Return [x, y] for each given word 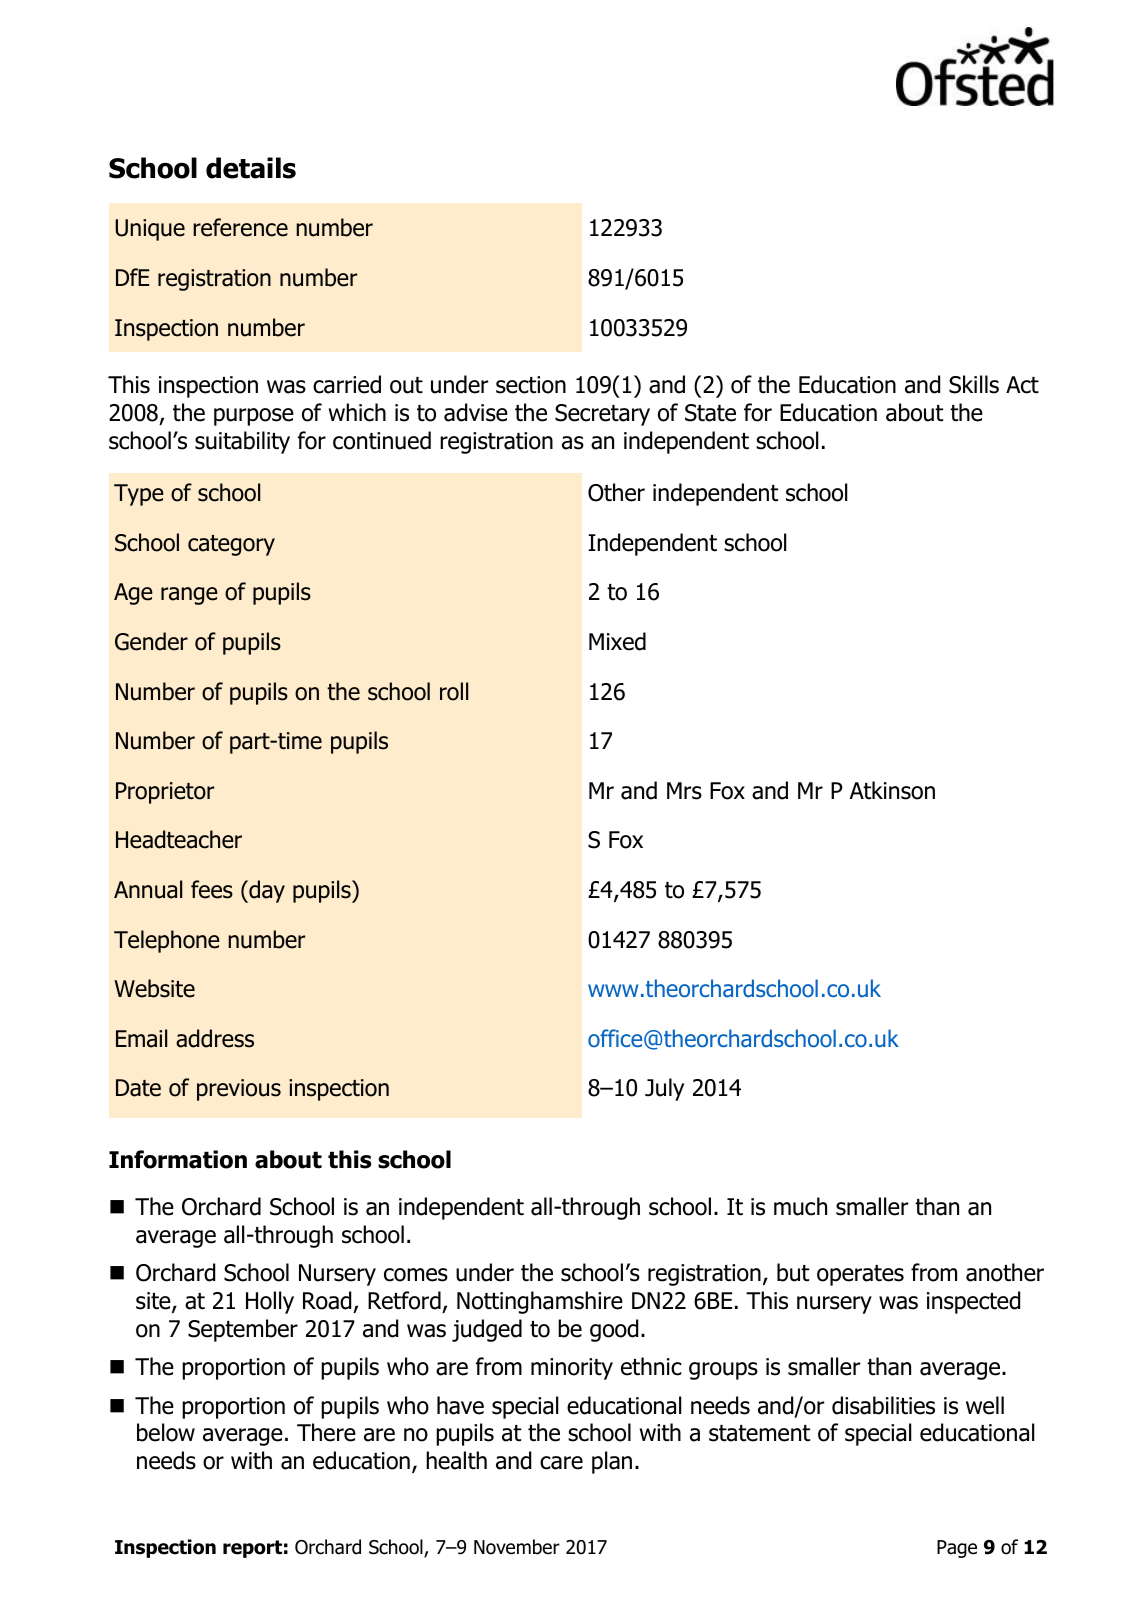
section [531, 385]
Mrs [684, 791]
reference [240, 227]
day [266, 891]
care [561, 1463]
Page [957, 1549]
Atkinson [892, 790]
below [166, 1432]
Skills [974, 384]
